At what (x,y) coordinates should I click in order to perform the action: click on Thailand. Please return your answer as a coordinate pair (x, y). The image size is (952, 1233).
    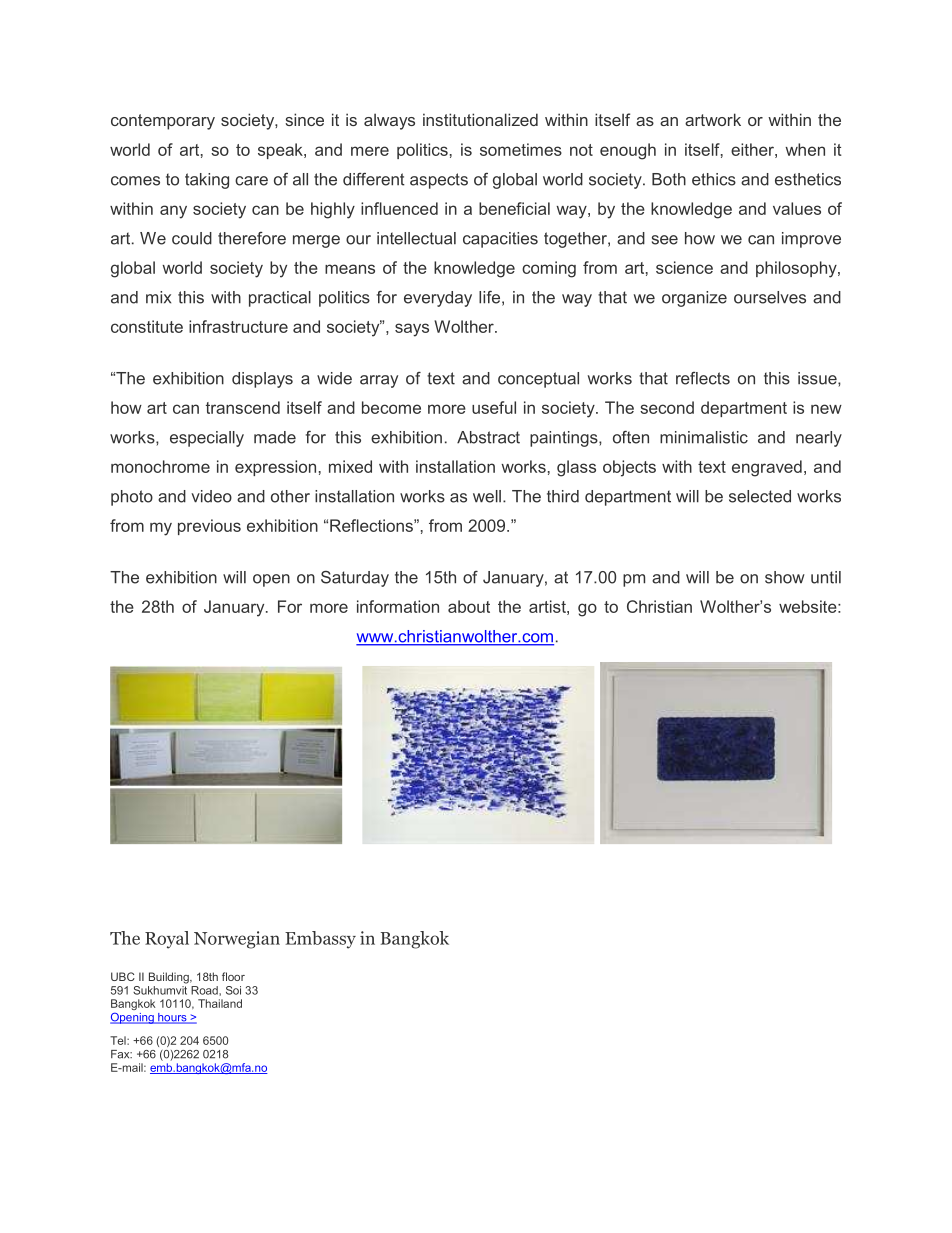
    Looking at the image, I should click on (220, 1003).
